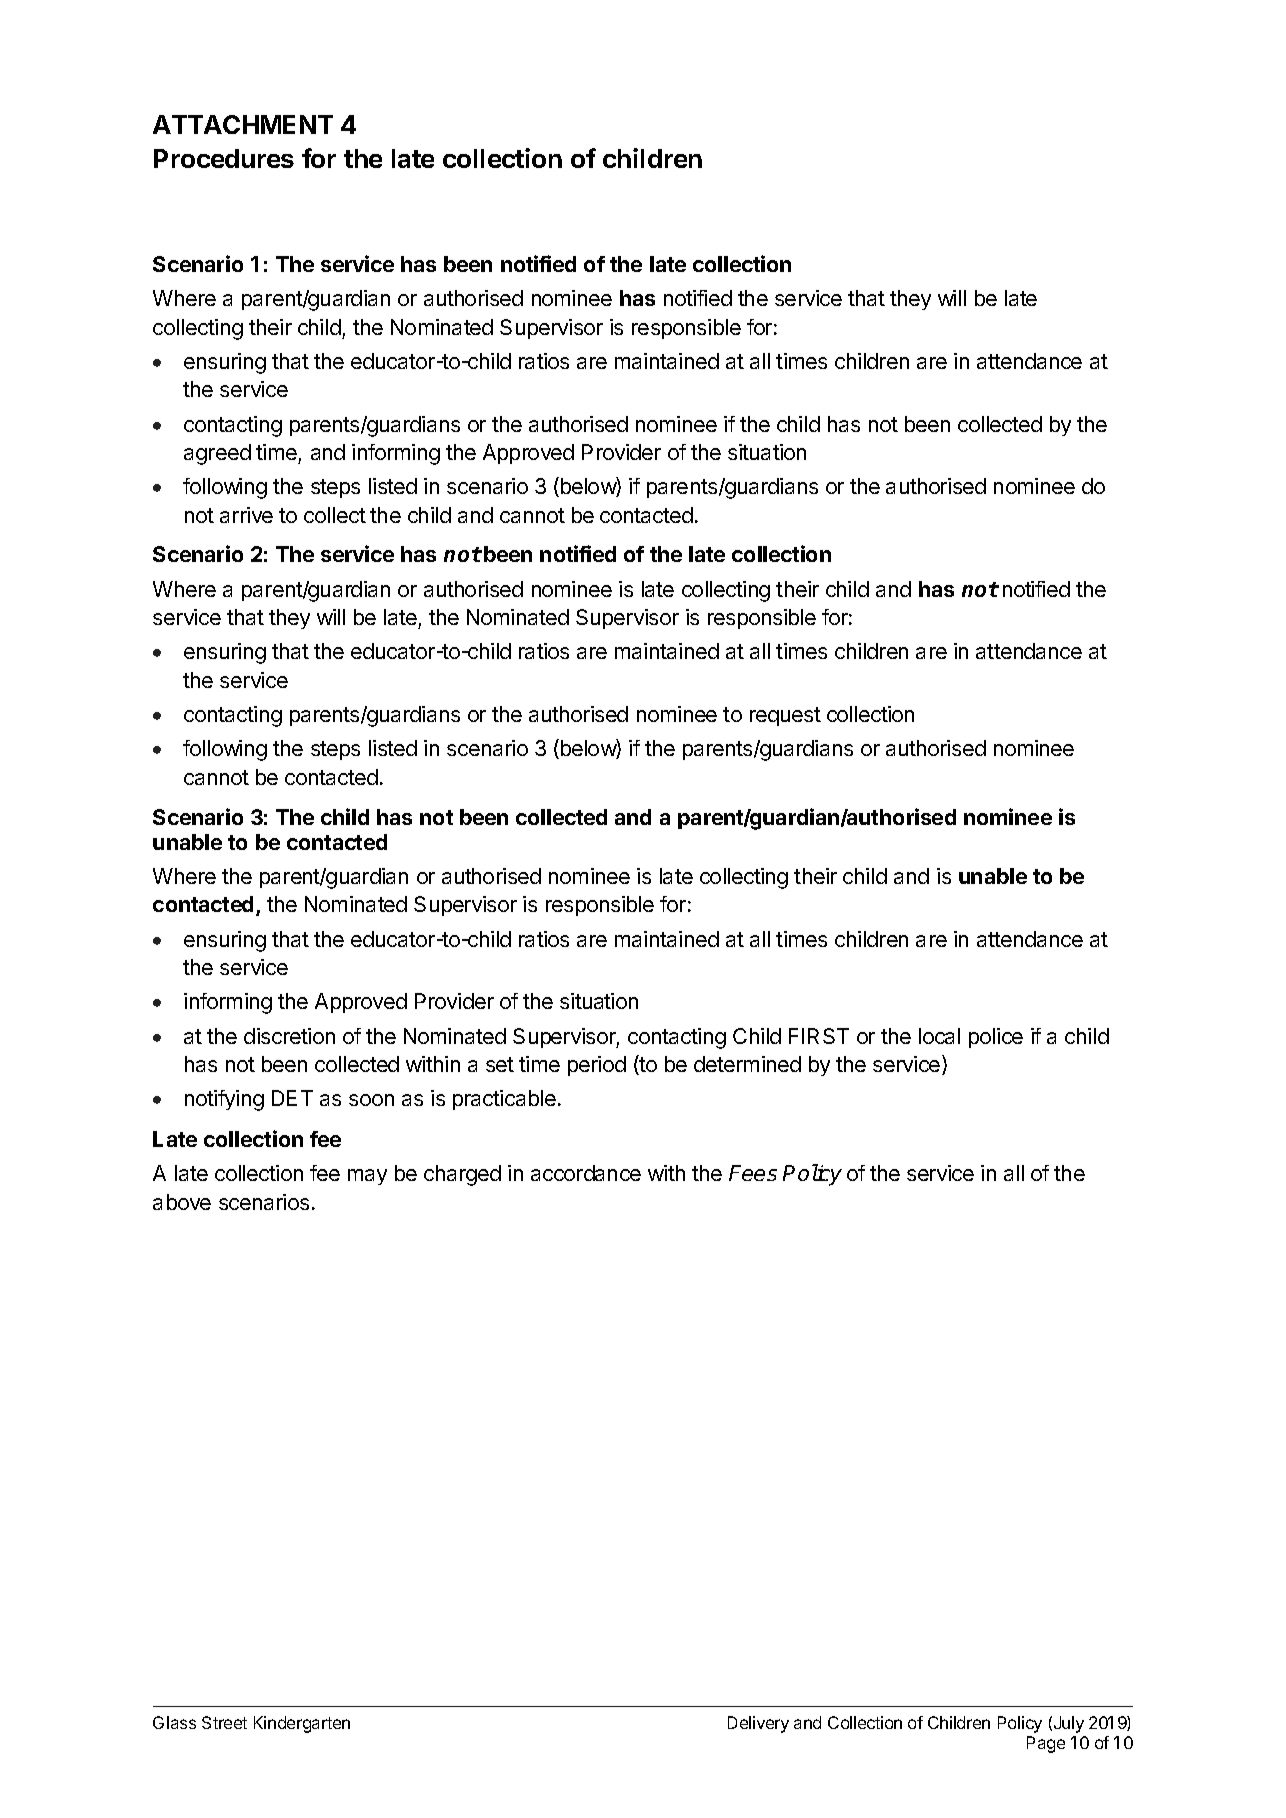  What do you see at coordinates (243, 124) in the screenshot?
I see `ATTACHMENT` at bounding box center [243, 124].
